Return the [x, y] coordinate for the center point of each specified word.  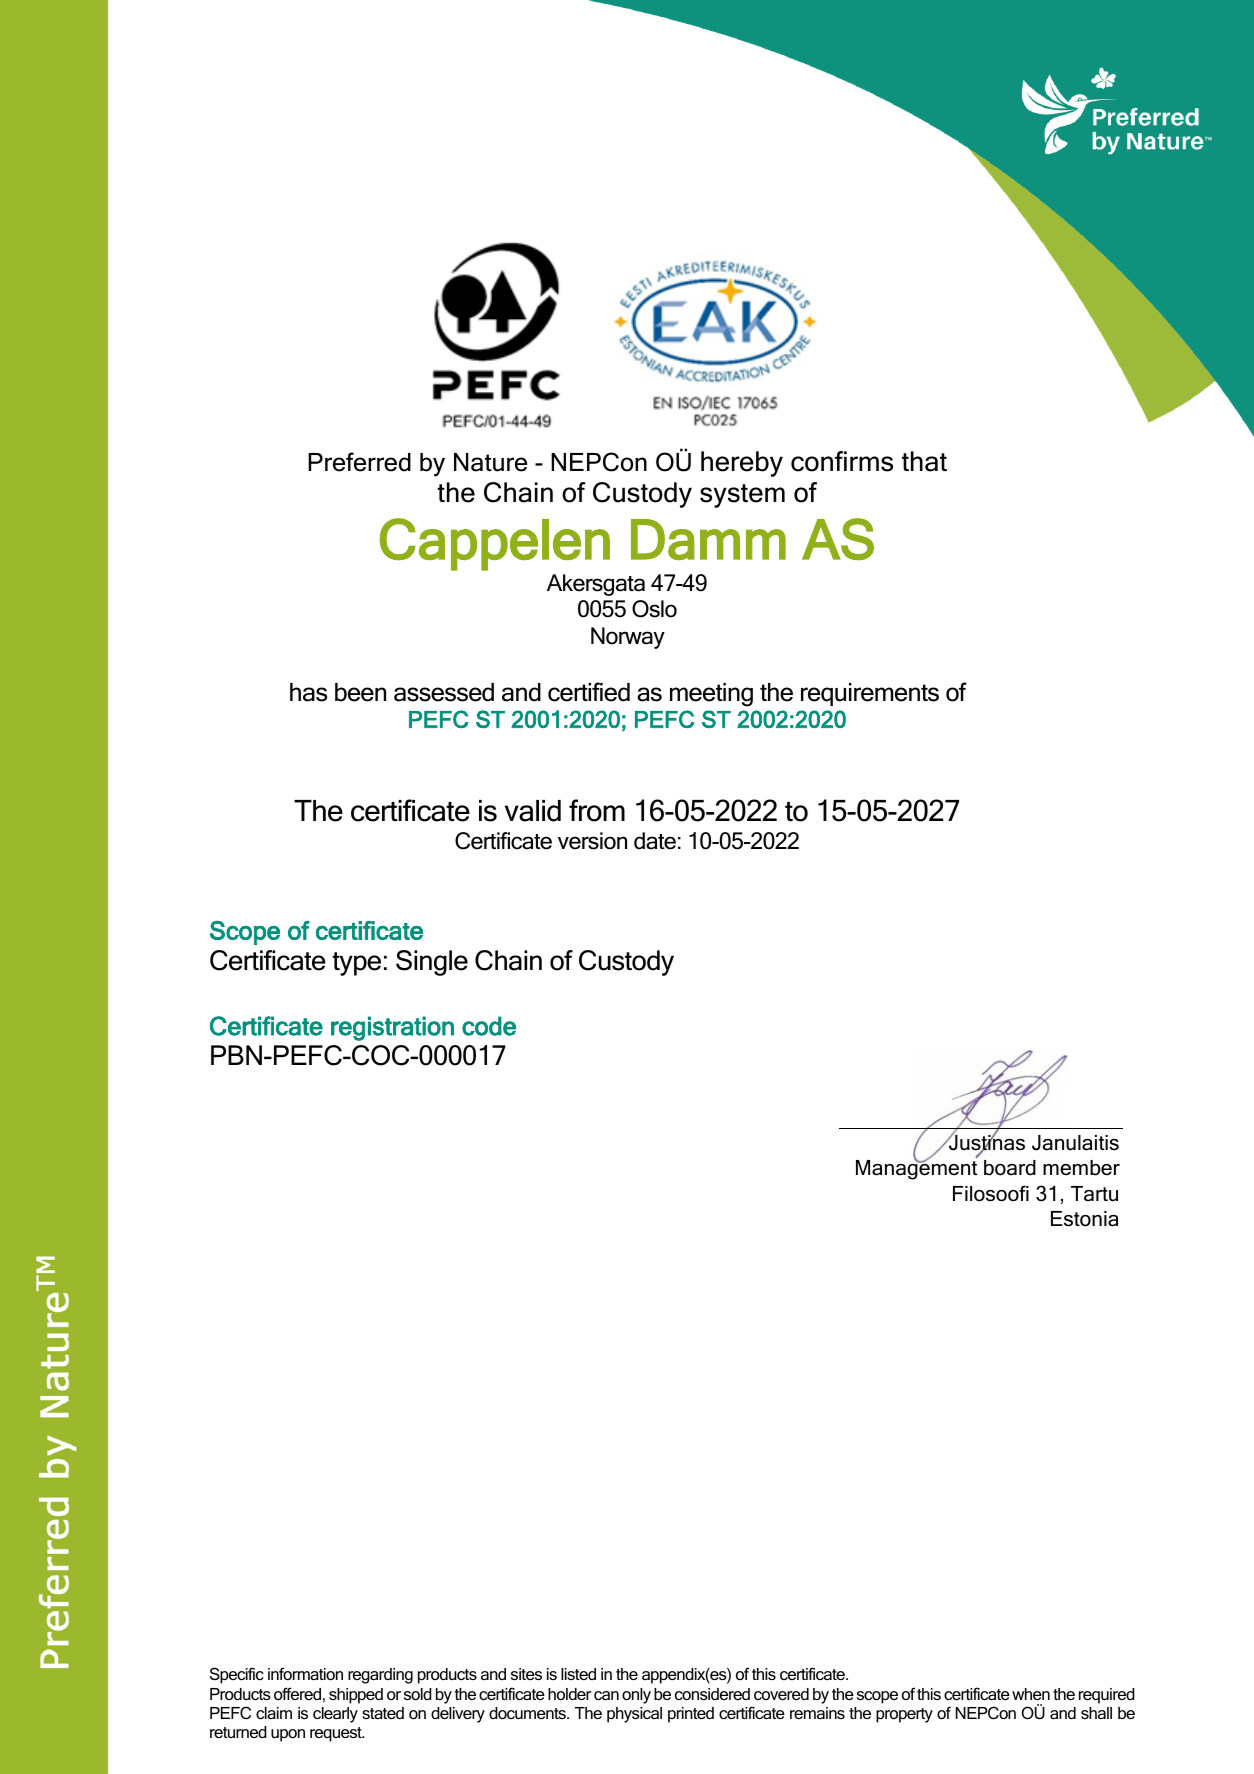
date [655, 841]
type [356, 964]
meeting [711, 695]
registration [392, 1028]
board [1010, 1168]
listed [578, 1674]
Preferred [359, 462]
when [1031, 1694]
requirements [870, 694]
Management [916, 1169]
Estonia [1084, 1219]
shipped [356, 1696]
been [360, 692]
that [924, 461]
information [305, 1673]
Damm [708, 540]
